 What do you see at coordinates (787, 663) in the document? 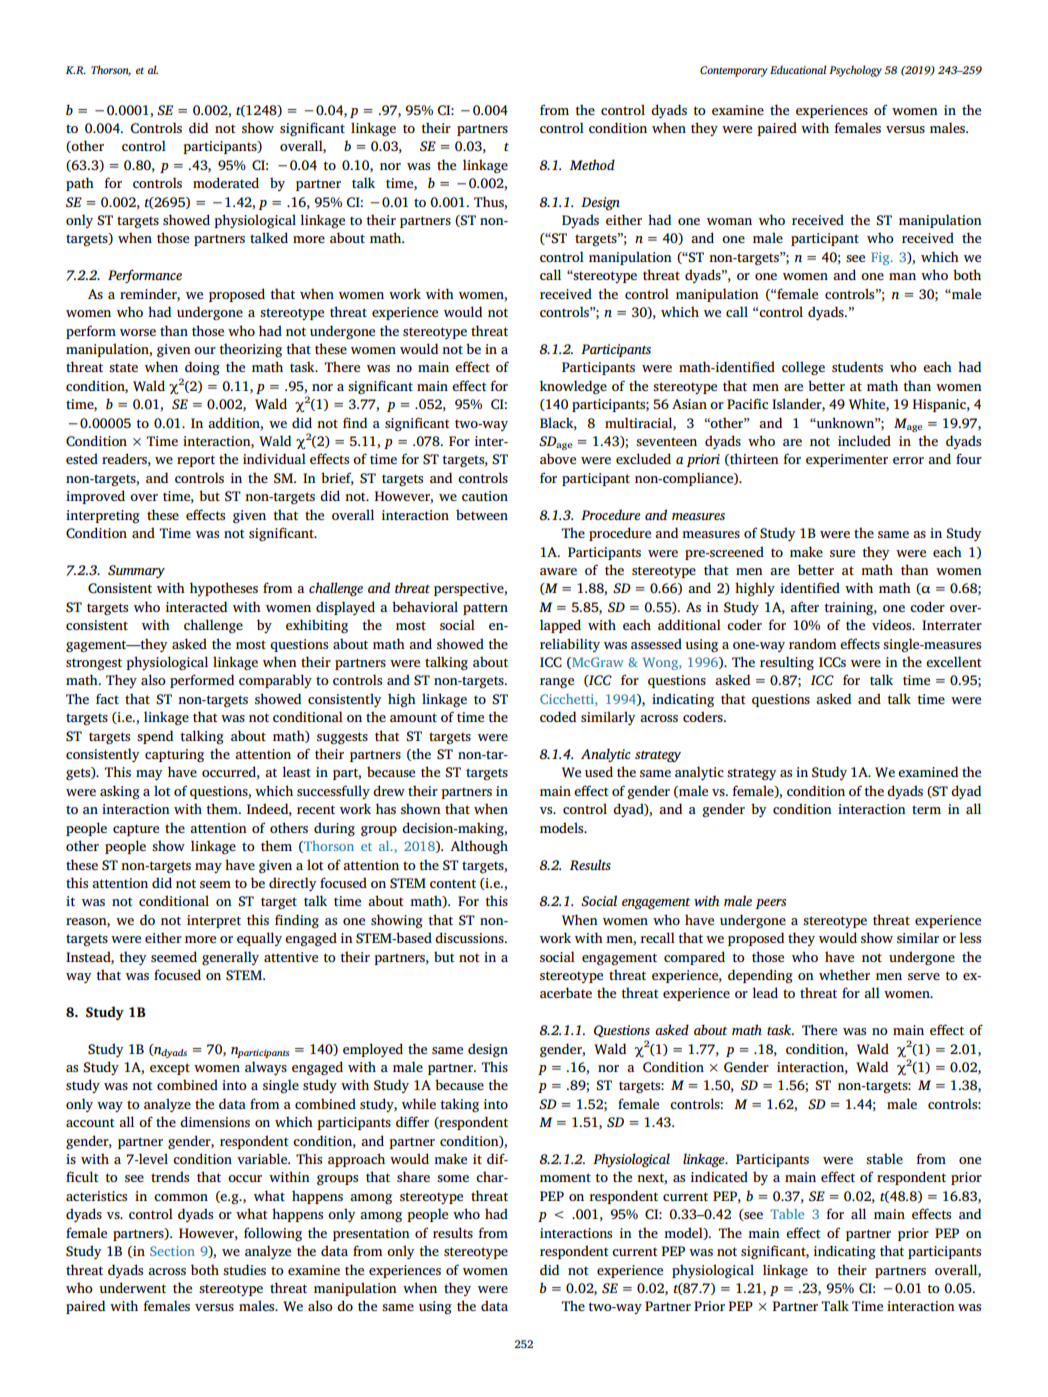
I see `resulting` at bounding box center [787, 663].
